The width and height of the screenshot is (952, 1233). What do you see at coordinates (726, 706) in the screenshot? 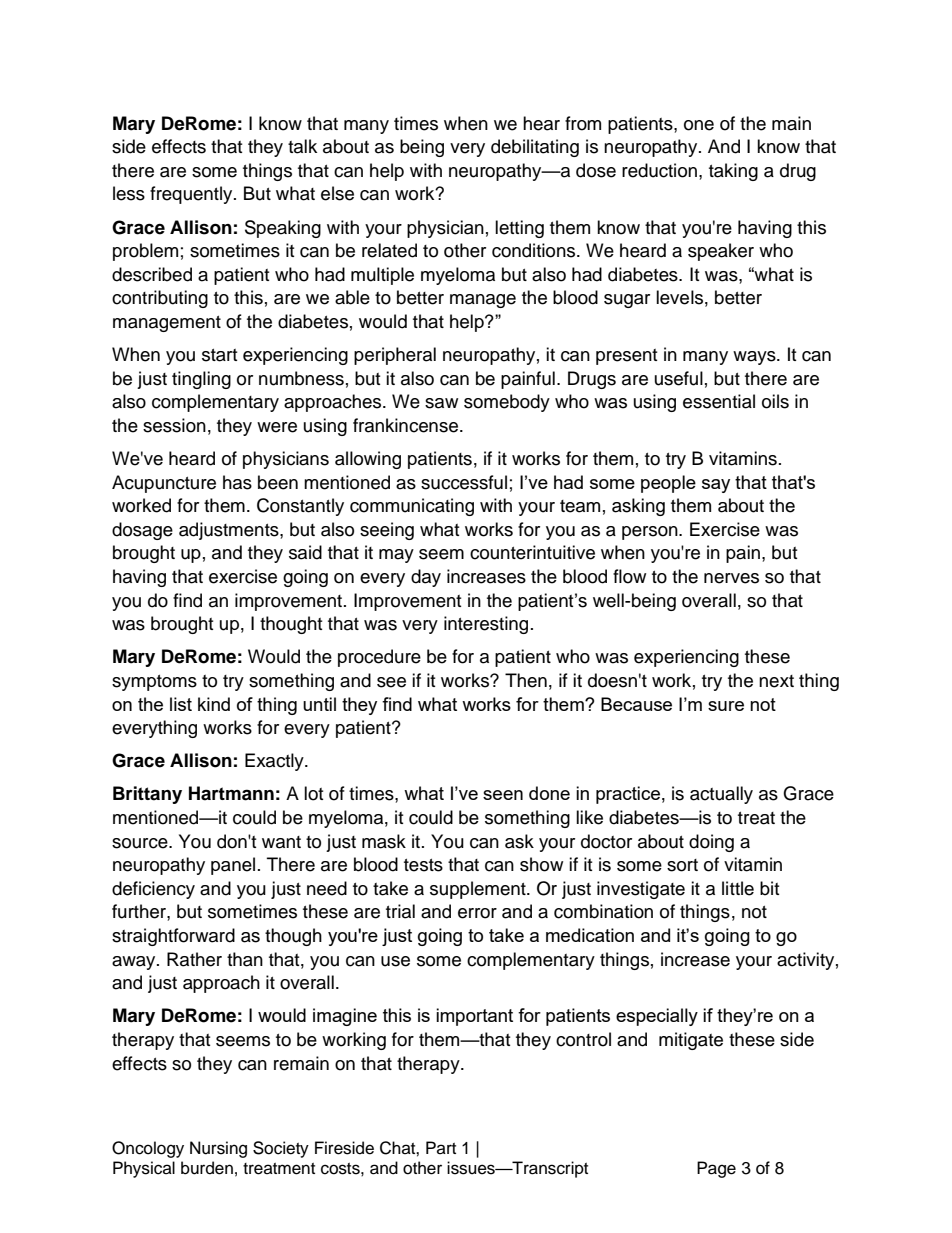
I see `sure` at bounding box center [726, 706].
